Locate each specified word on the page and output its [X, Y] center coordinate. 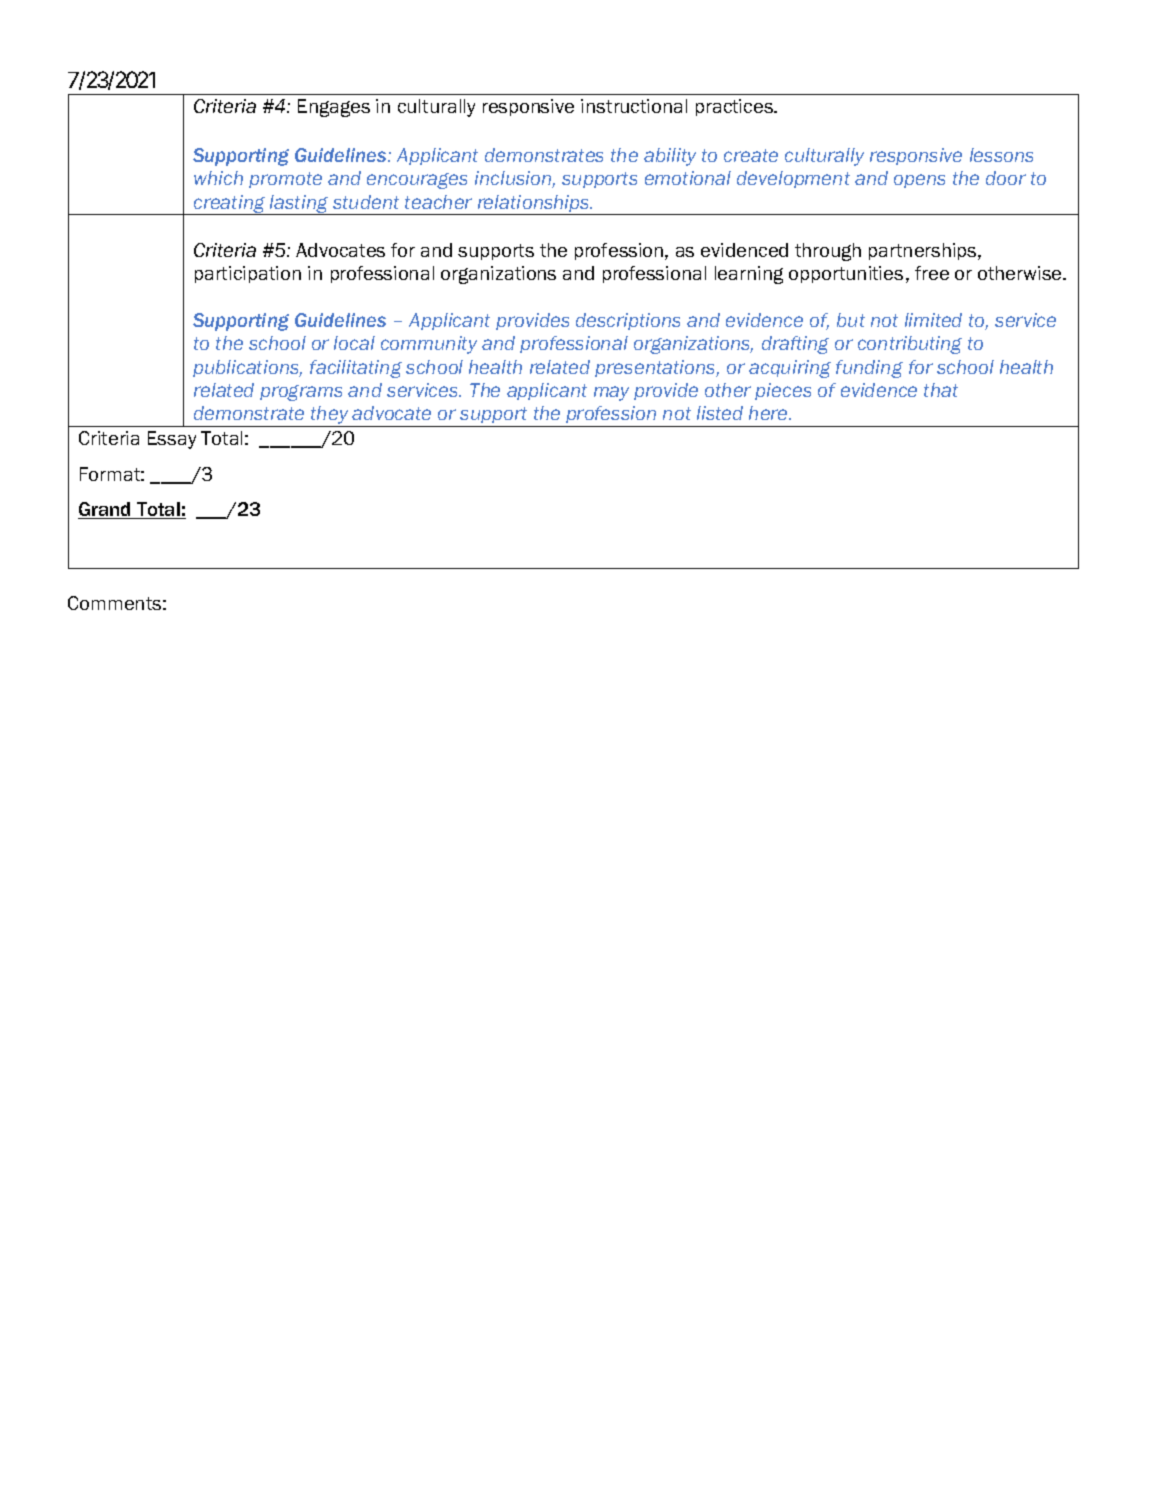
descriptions [628, 321]
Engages [334, 108]
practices [735, 107]
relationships [533, 205]
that [941, 390]
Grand [105, 510]
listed [720, 413]
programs [301, 393]
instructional [634, 106]
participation [248, 274]
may [611, 393]
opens [919, 181]
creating [230, 205]
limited [933, 320]
